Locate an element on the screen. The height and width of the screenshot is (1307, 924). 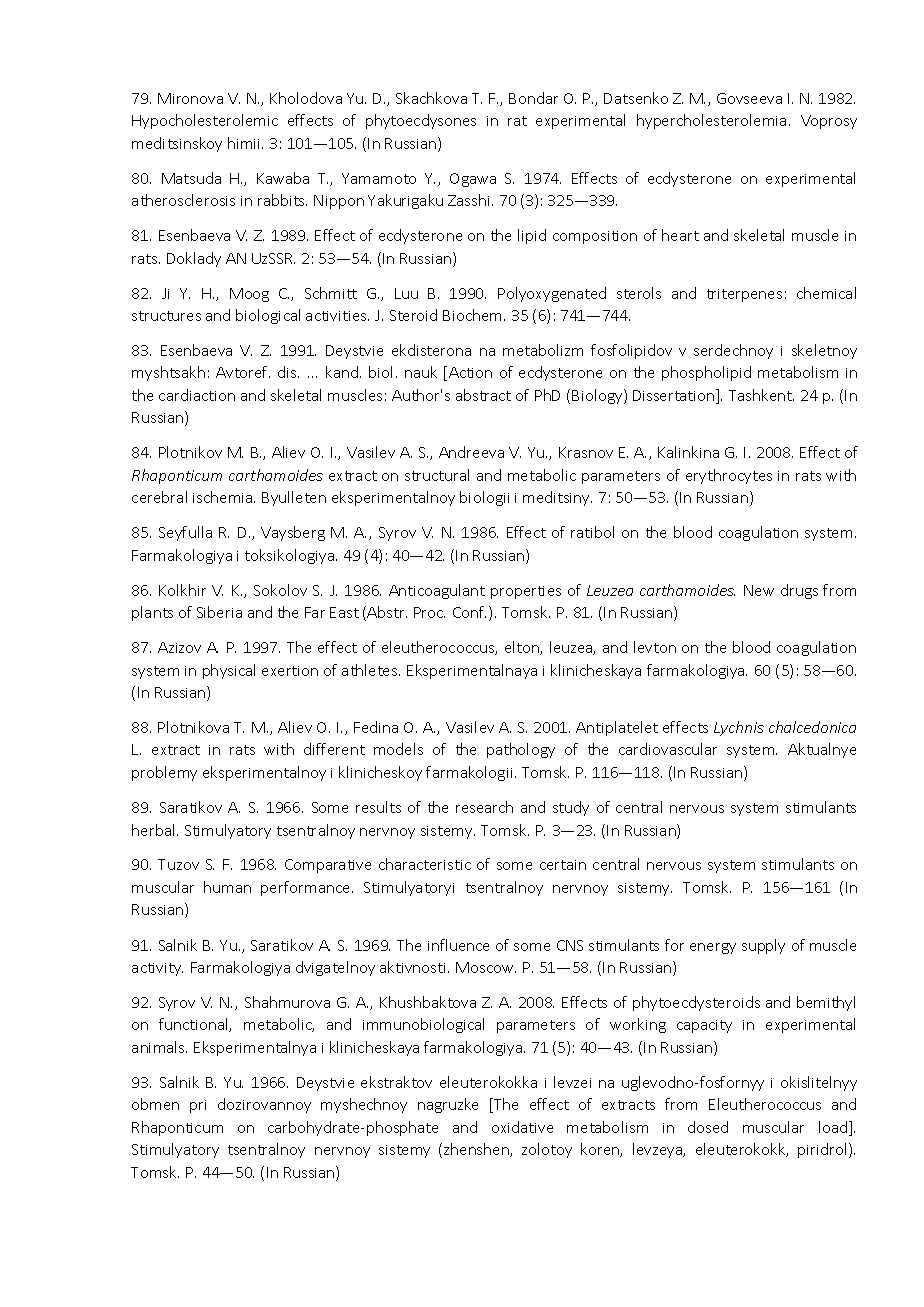
Matsuda is located at coordinates (191, 178).
